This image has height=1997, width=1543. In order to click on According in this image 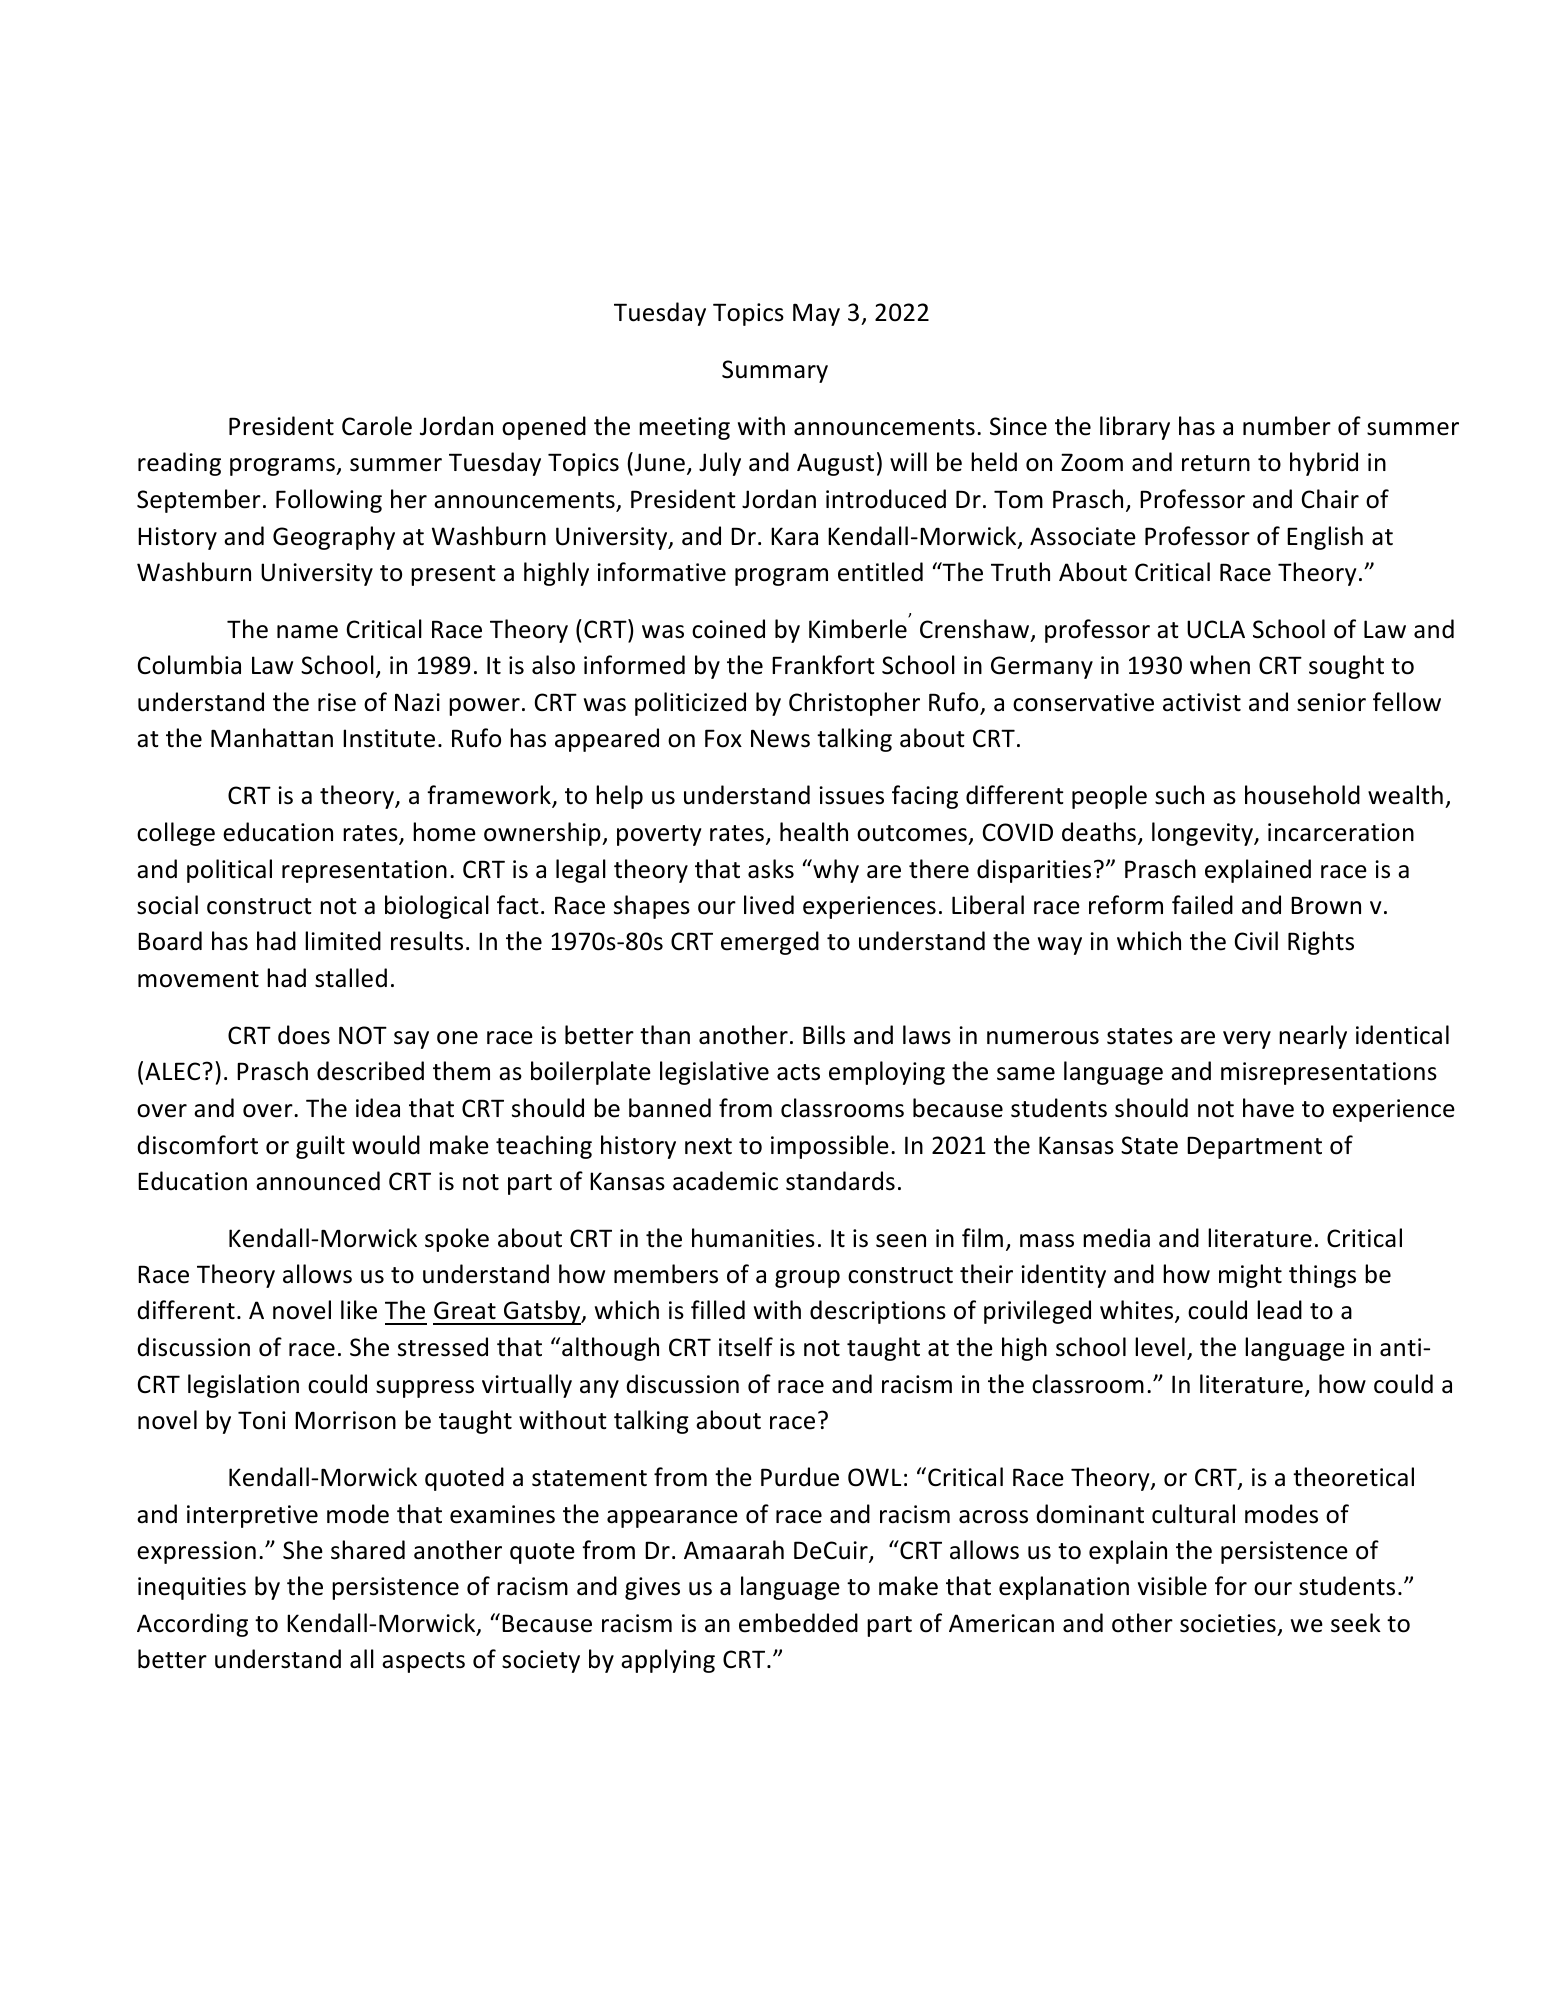, I will do `click(192, 1625)`.
